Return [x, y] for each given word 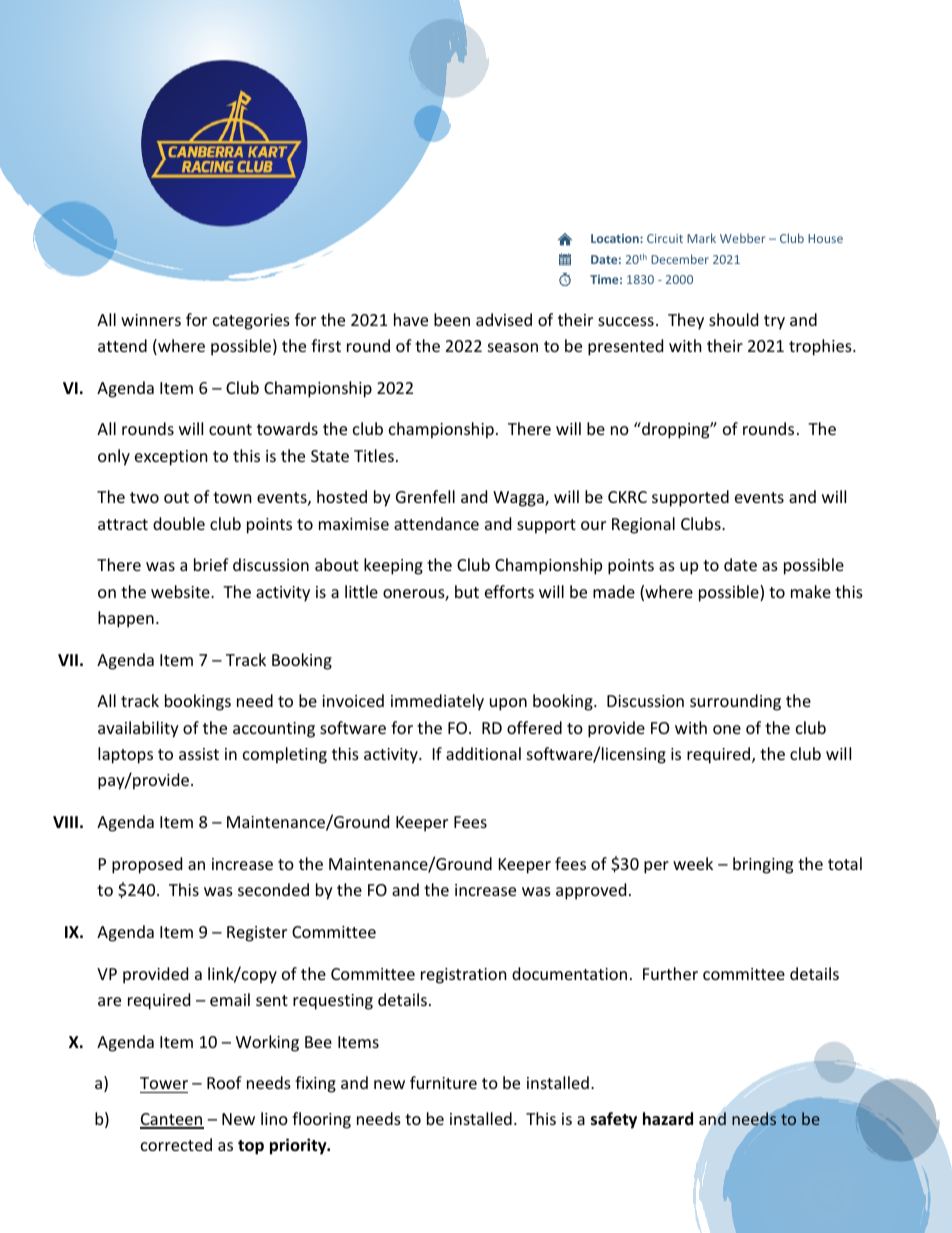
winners [151, 320]
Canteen [172, 1120]
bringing [763, 865]
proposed [147, 865]
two [144, 497]
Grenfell [425, 496]
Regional [643, 525]
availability [138, 729]
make [811, 591]
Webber [742, 238]
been [452, 319]
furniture [443, 1082]
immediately [437, 702]
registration [464, 976]
